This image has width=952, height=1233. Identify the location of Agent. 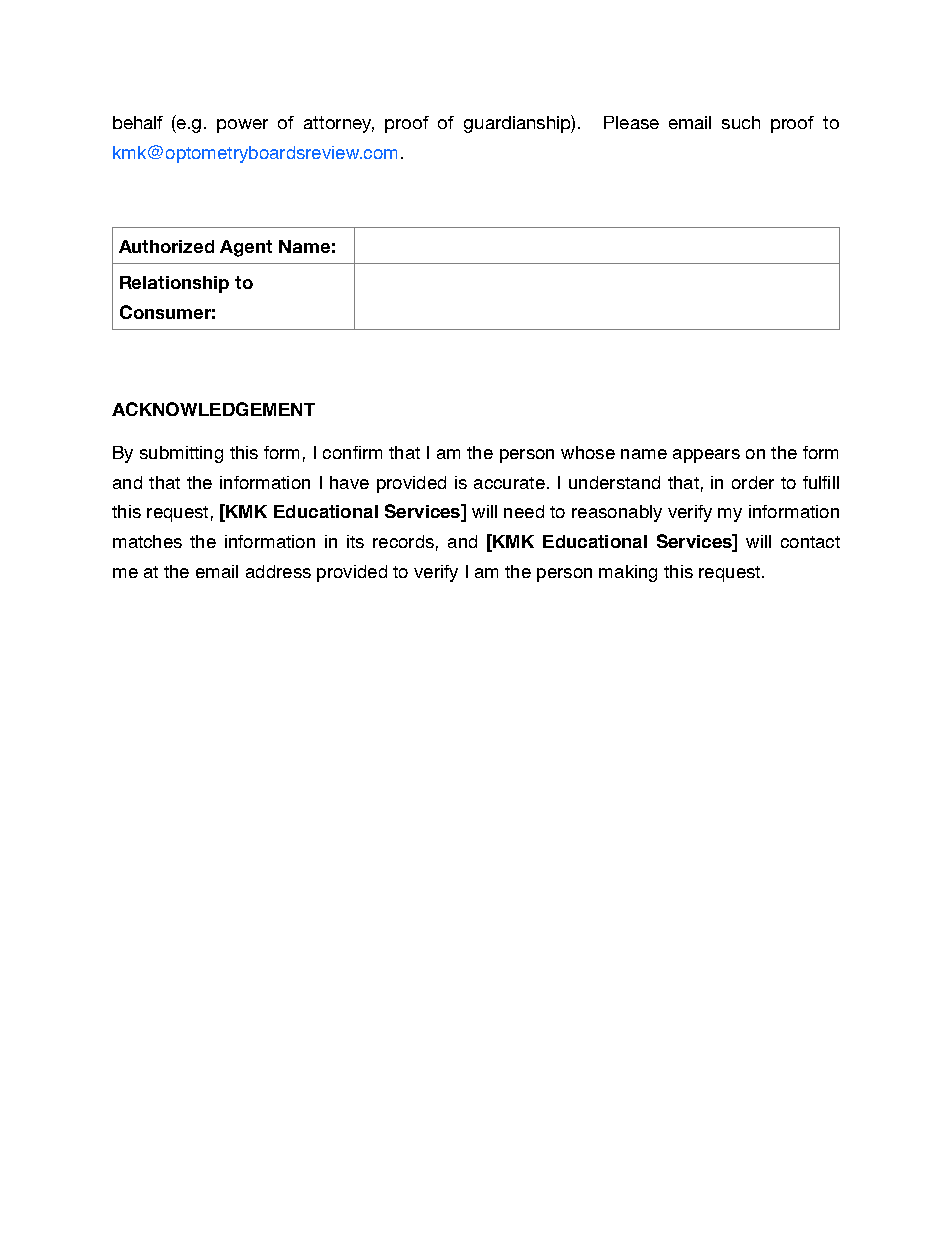
(246, 248).
